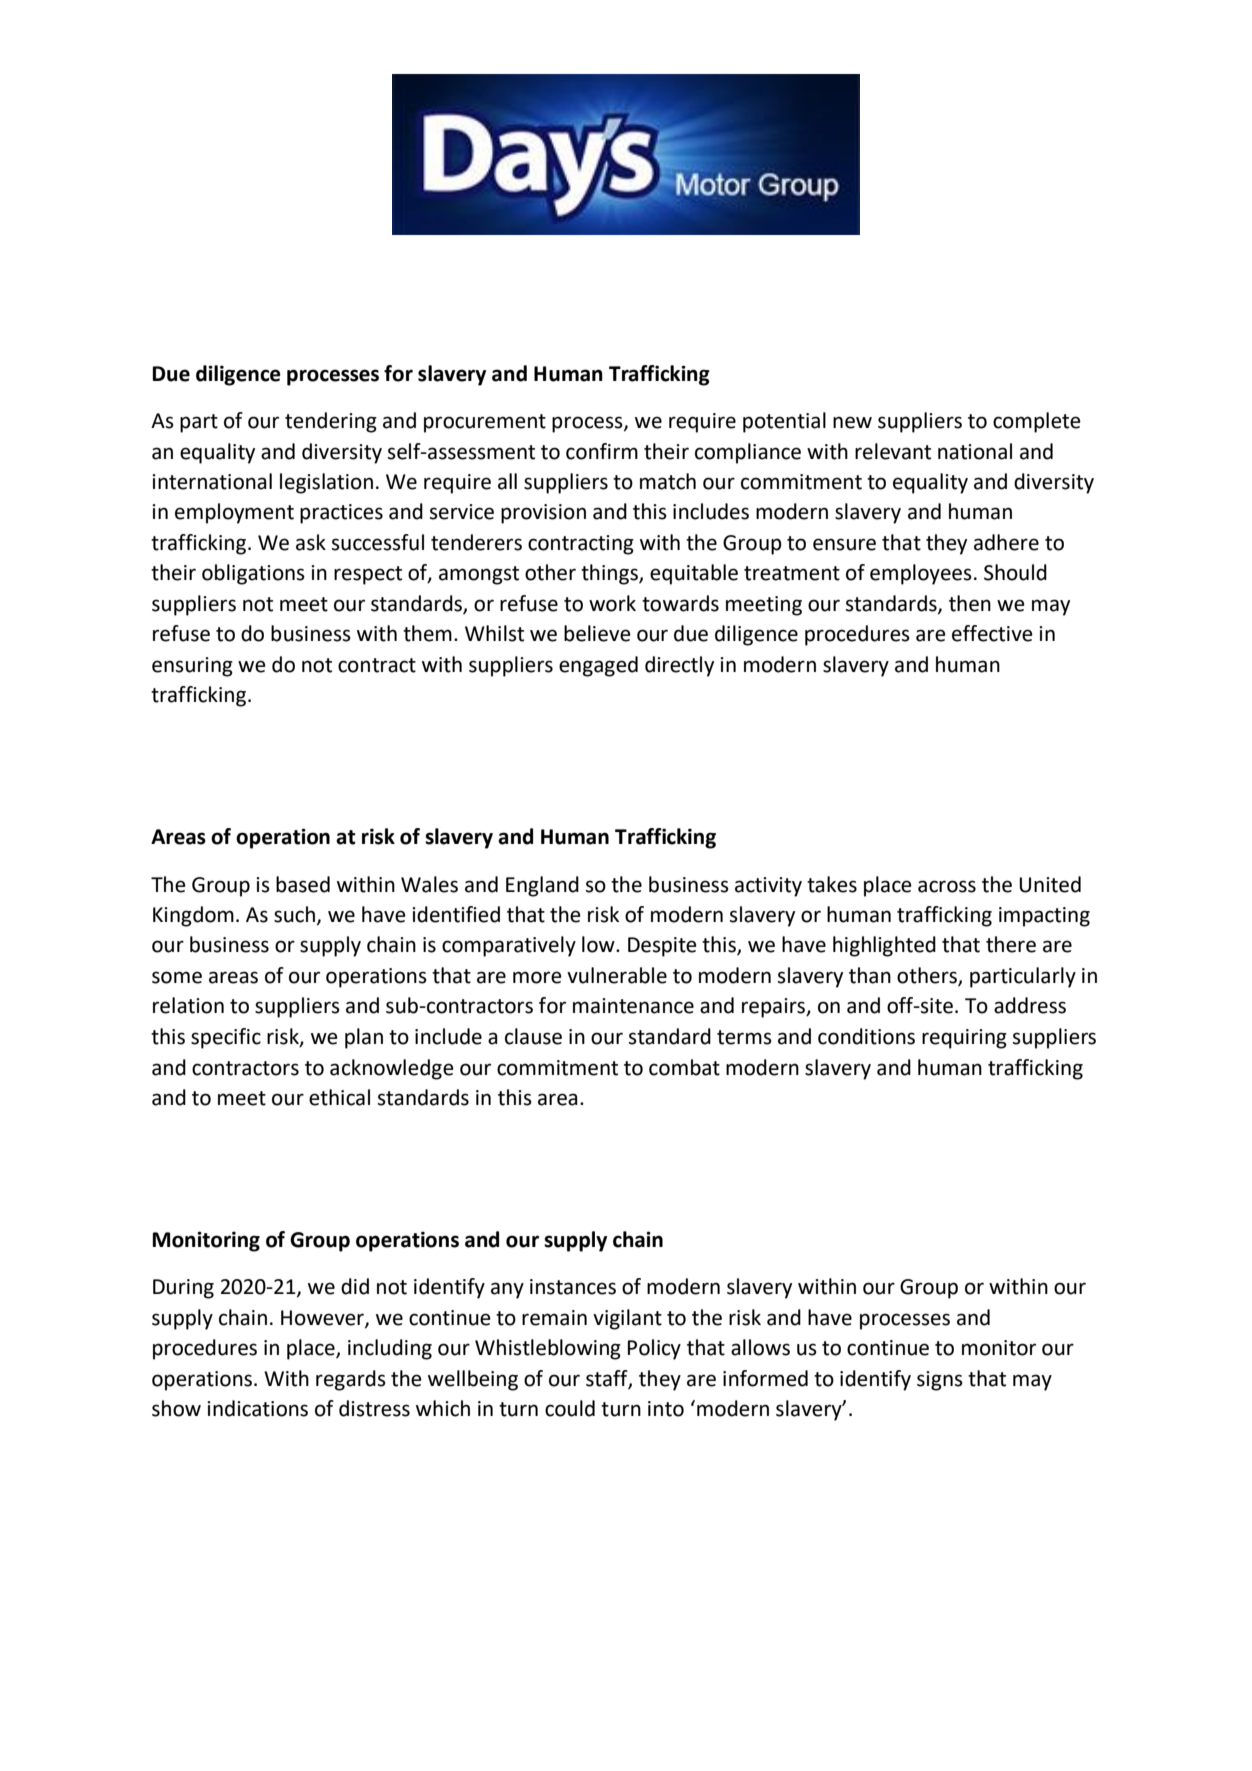 The width and height of the screenshot is (1252, 1771). What do you see at coordinates (602, 451) in the screenshot?
I see `confirm` at bounding box center [602, 451].
